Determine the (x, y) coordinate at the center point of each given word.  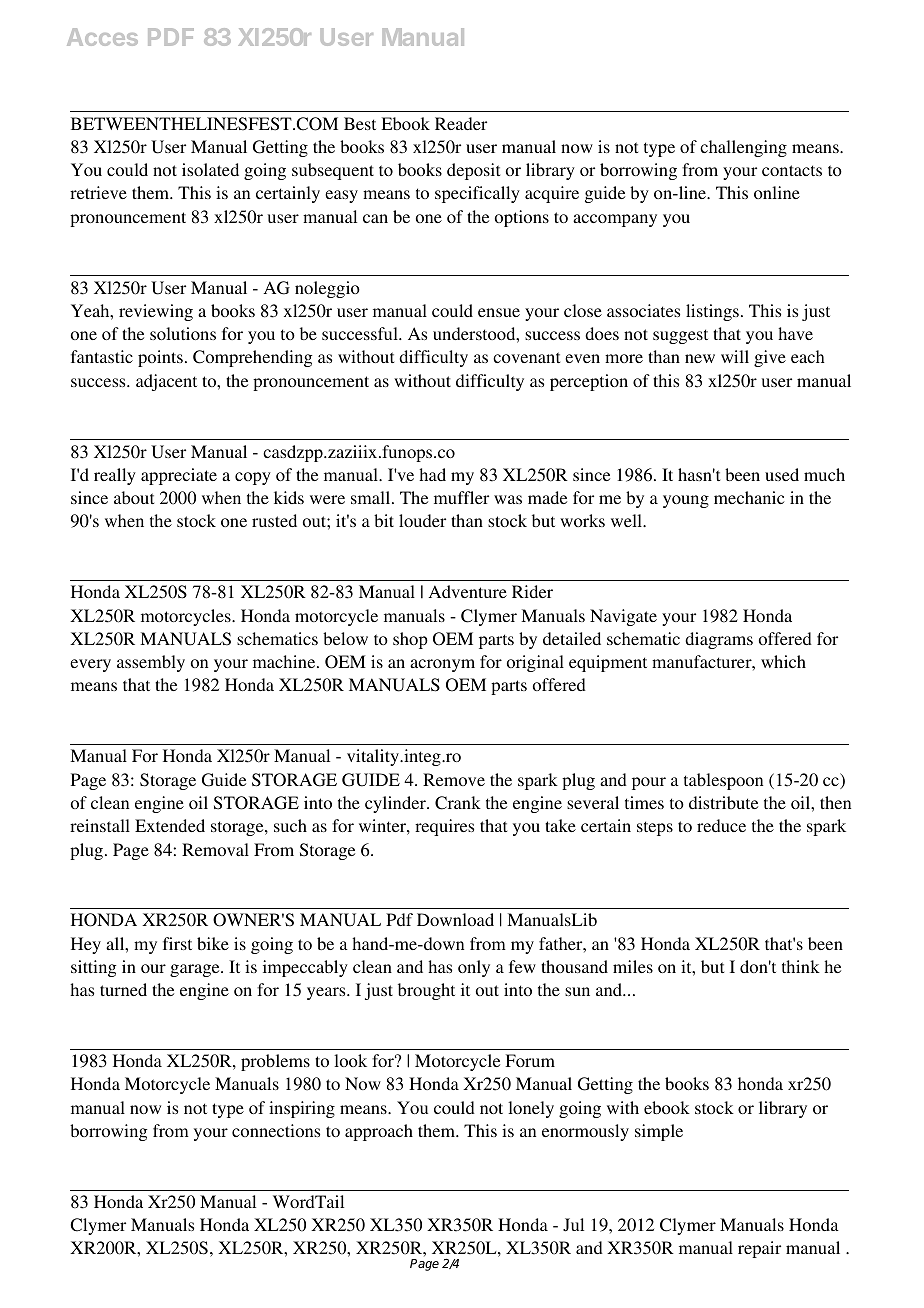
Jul (573, 1225)
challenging (743, 148)
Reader (461, 123)
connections (276, 1130)
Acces (102, 37)
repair (759, 1249)
